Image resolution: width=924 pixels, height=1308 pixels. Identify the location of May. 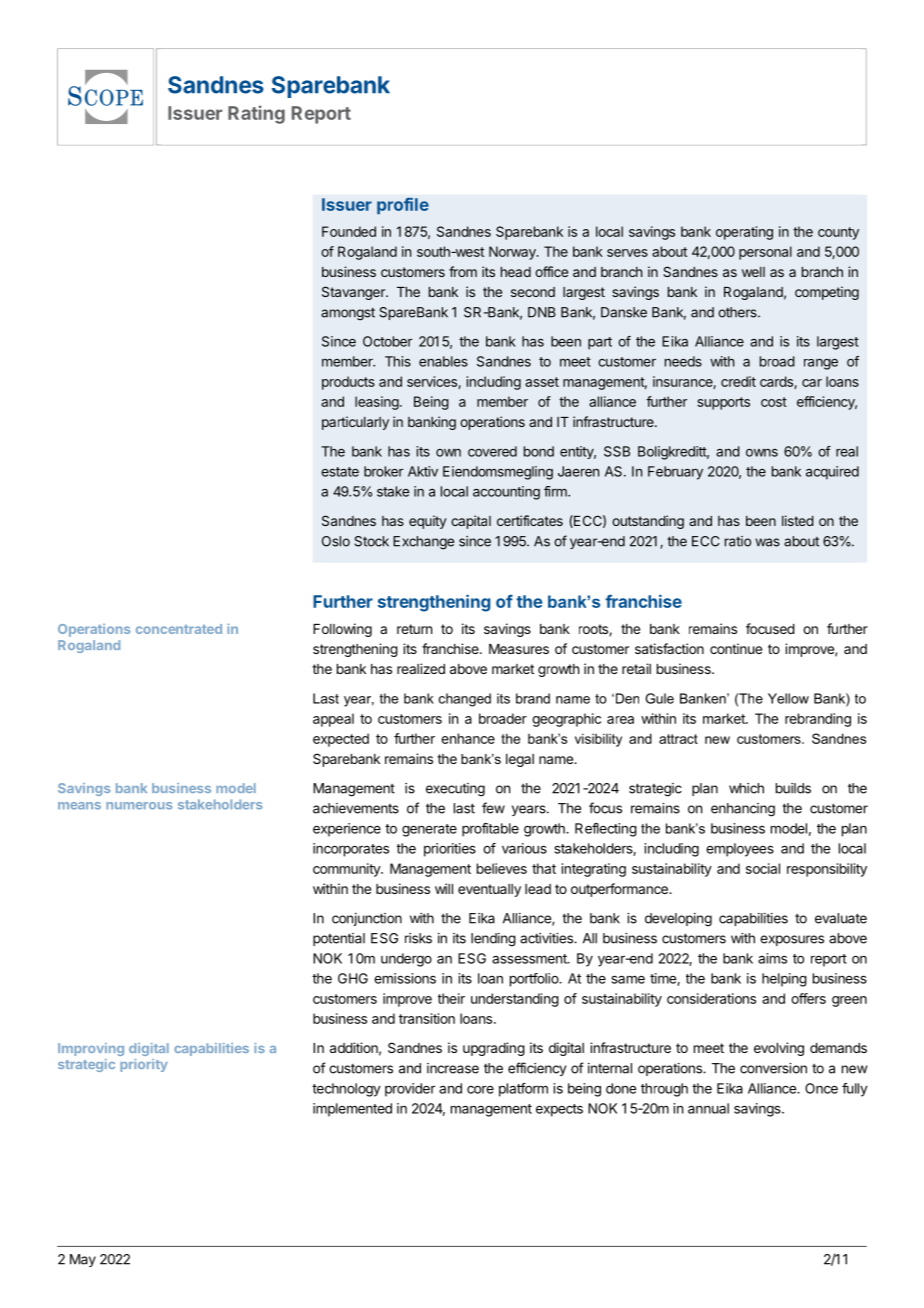
(83, 1260).
